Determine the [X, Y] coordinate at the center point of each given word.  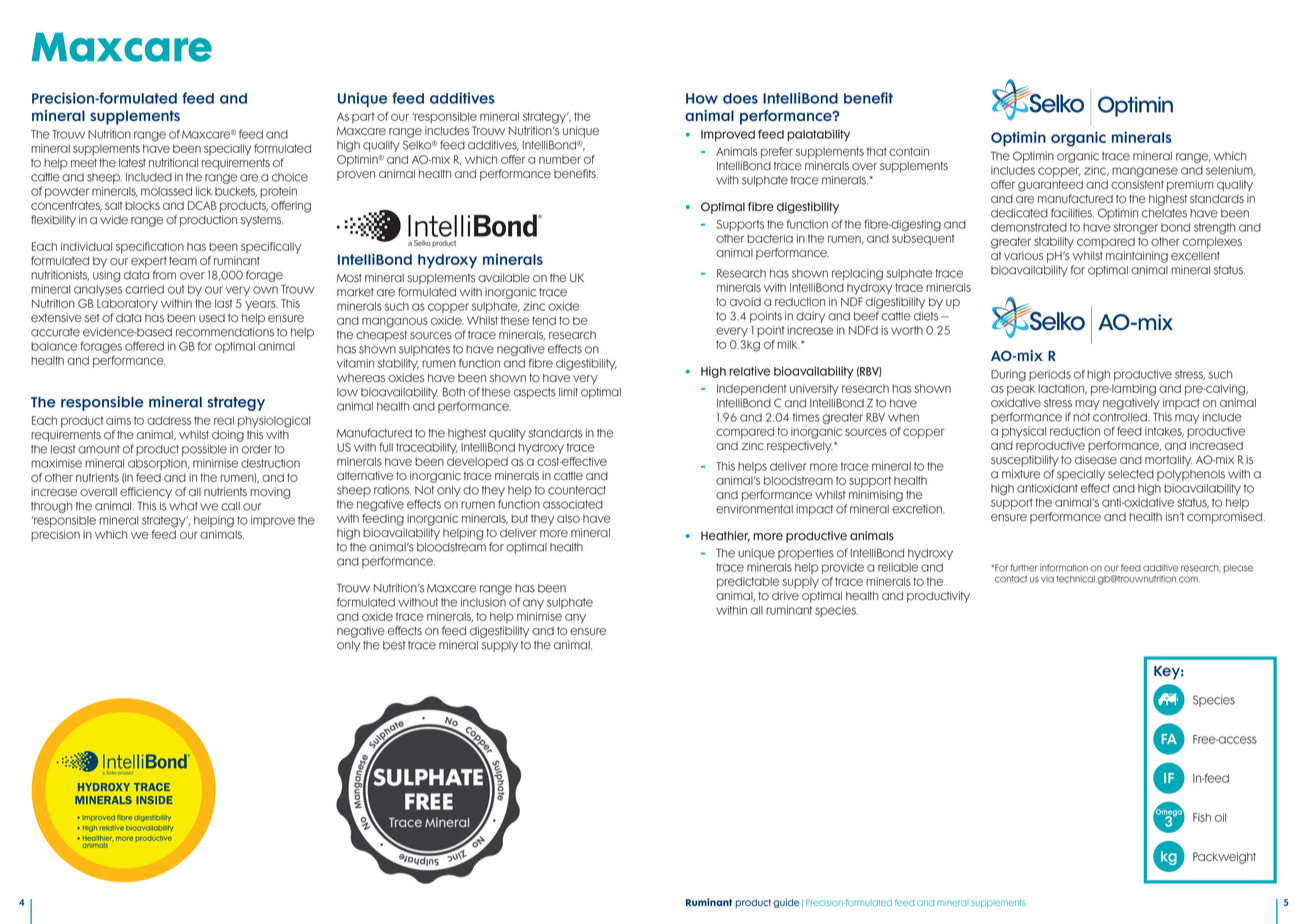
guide [786, 903]
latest [132, 163]
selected [1131, 474]
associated [573, 504]
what [183, 506]
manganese [1145, 172]
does [740, 98]
